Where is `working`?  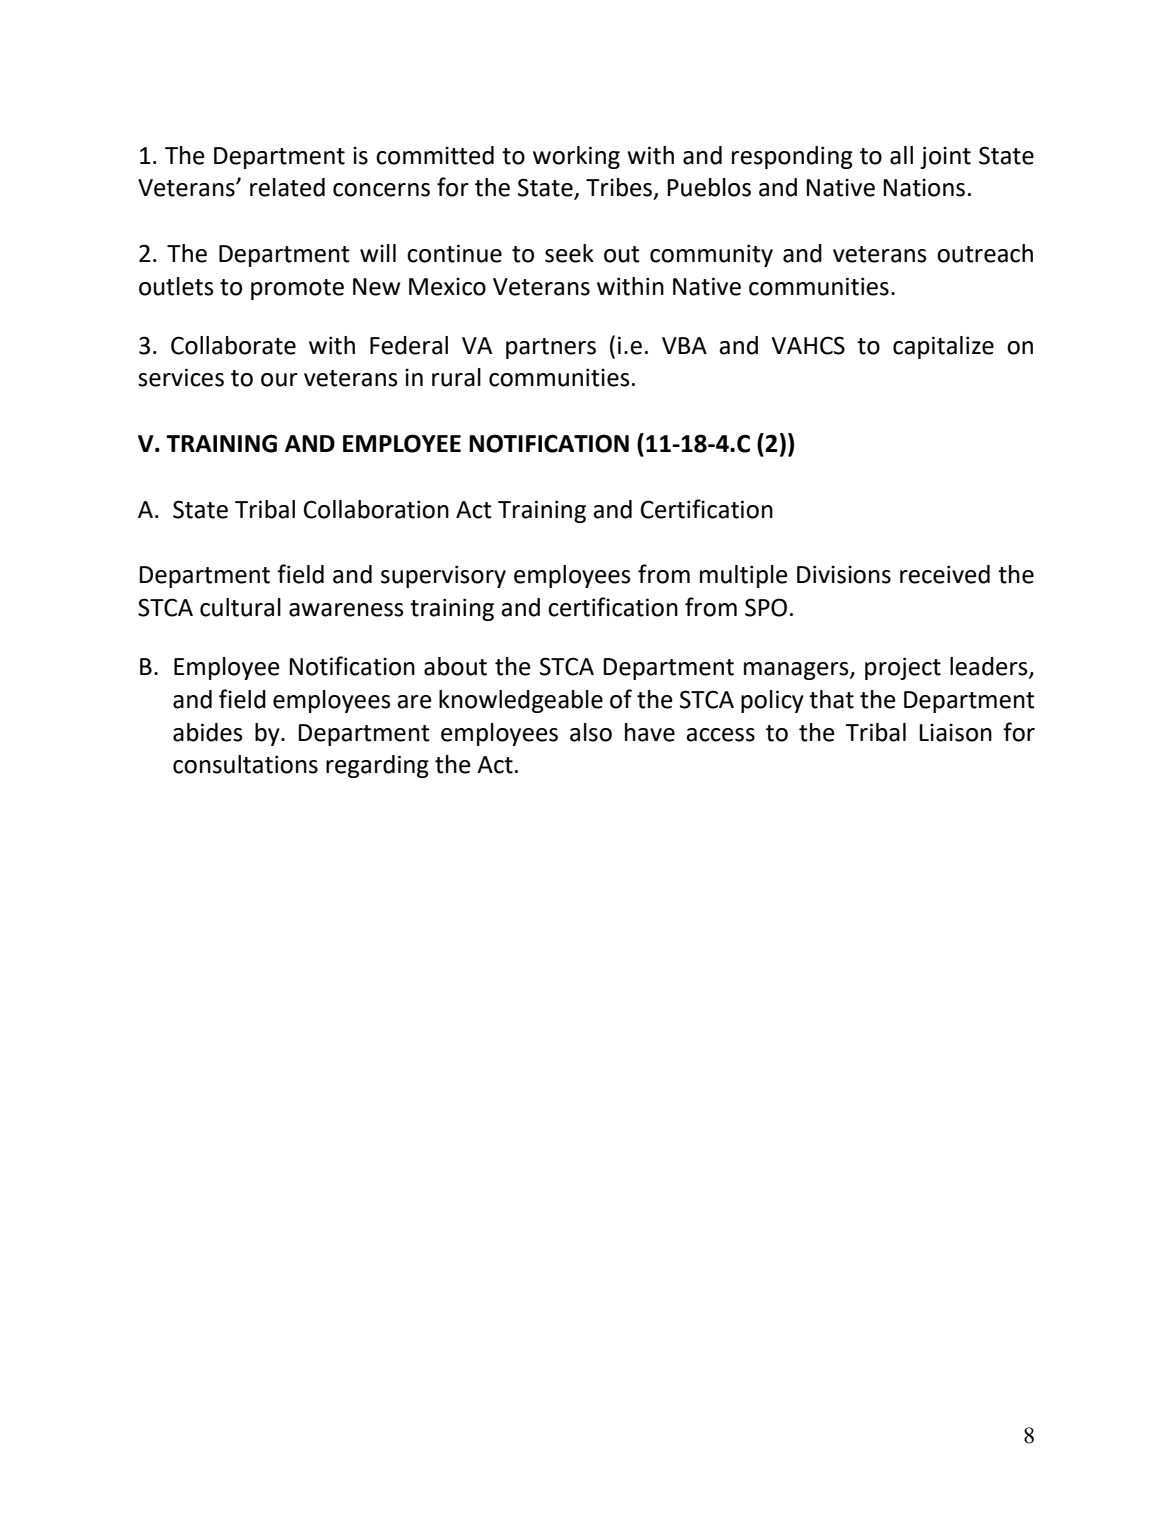
working is located at coordinates (576, 157).
